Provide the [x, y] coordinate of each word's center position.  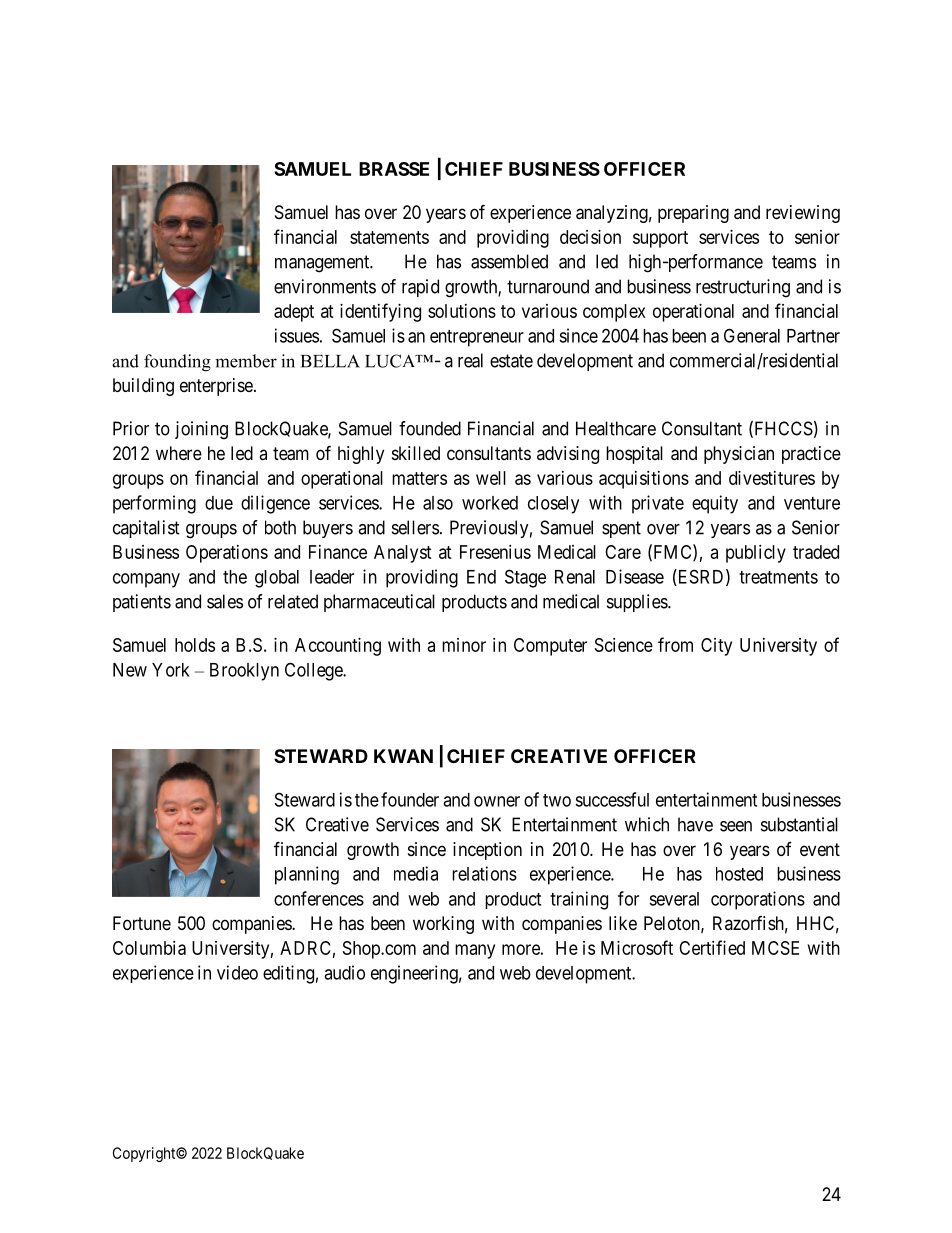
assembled [509, 261]
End [481, 577]
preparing [693, 214]
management [323, 264]
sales [225, 601]
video [237, 972]
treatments [778, 577]
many [475, 951]
